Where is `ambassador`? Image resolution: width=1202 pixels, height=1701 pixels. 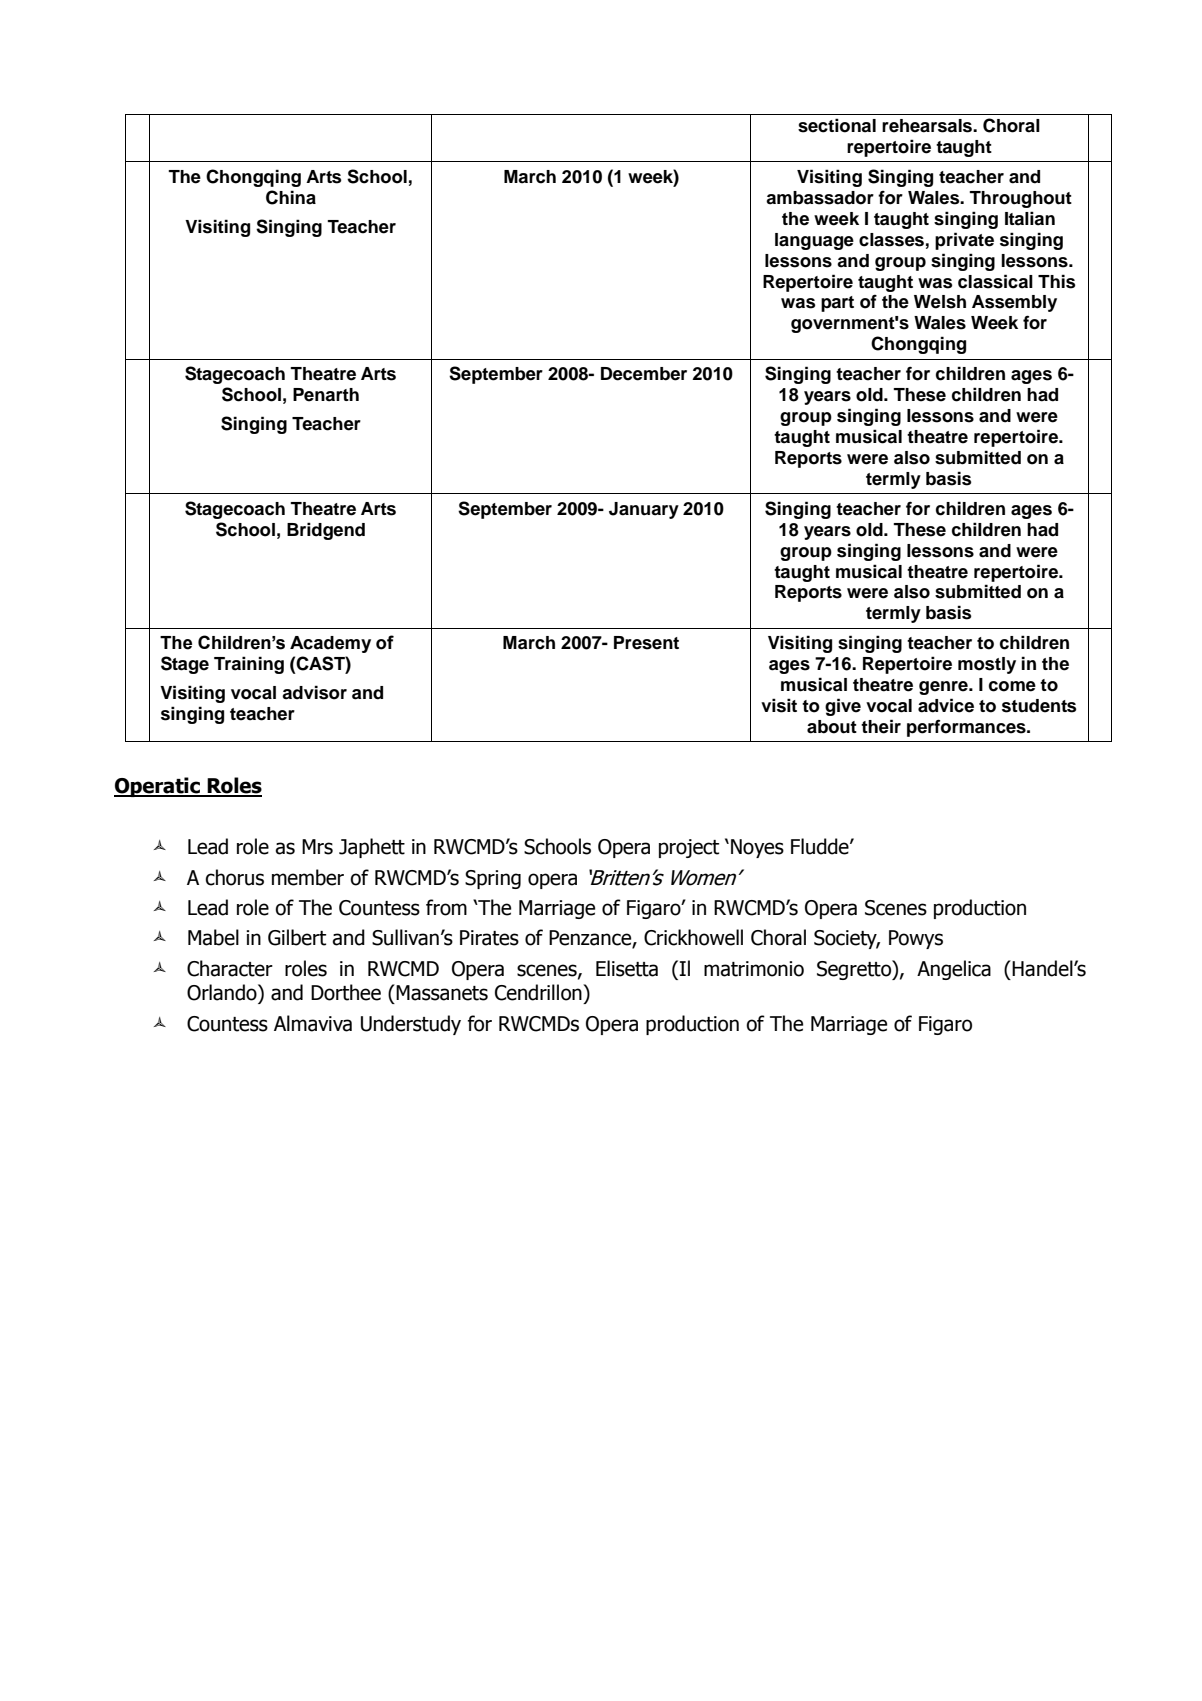 ambassador is located at coordinates (820, 198).
